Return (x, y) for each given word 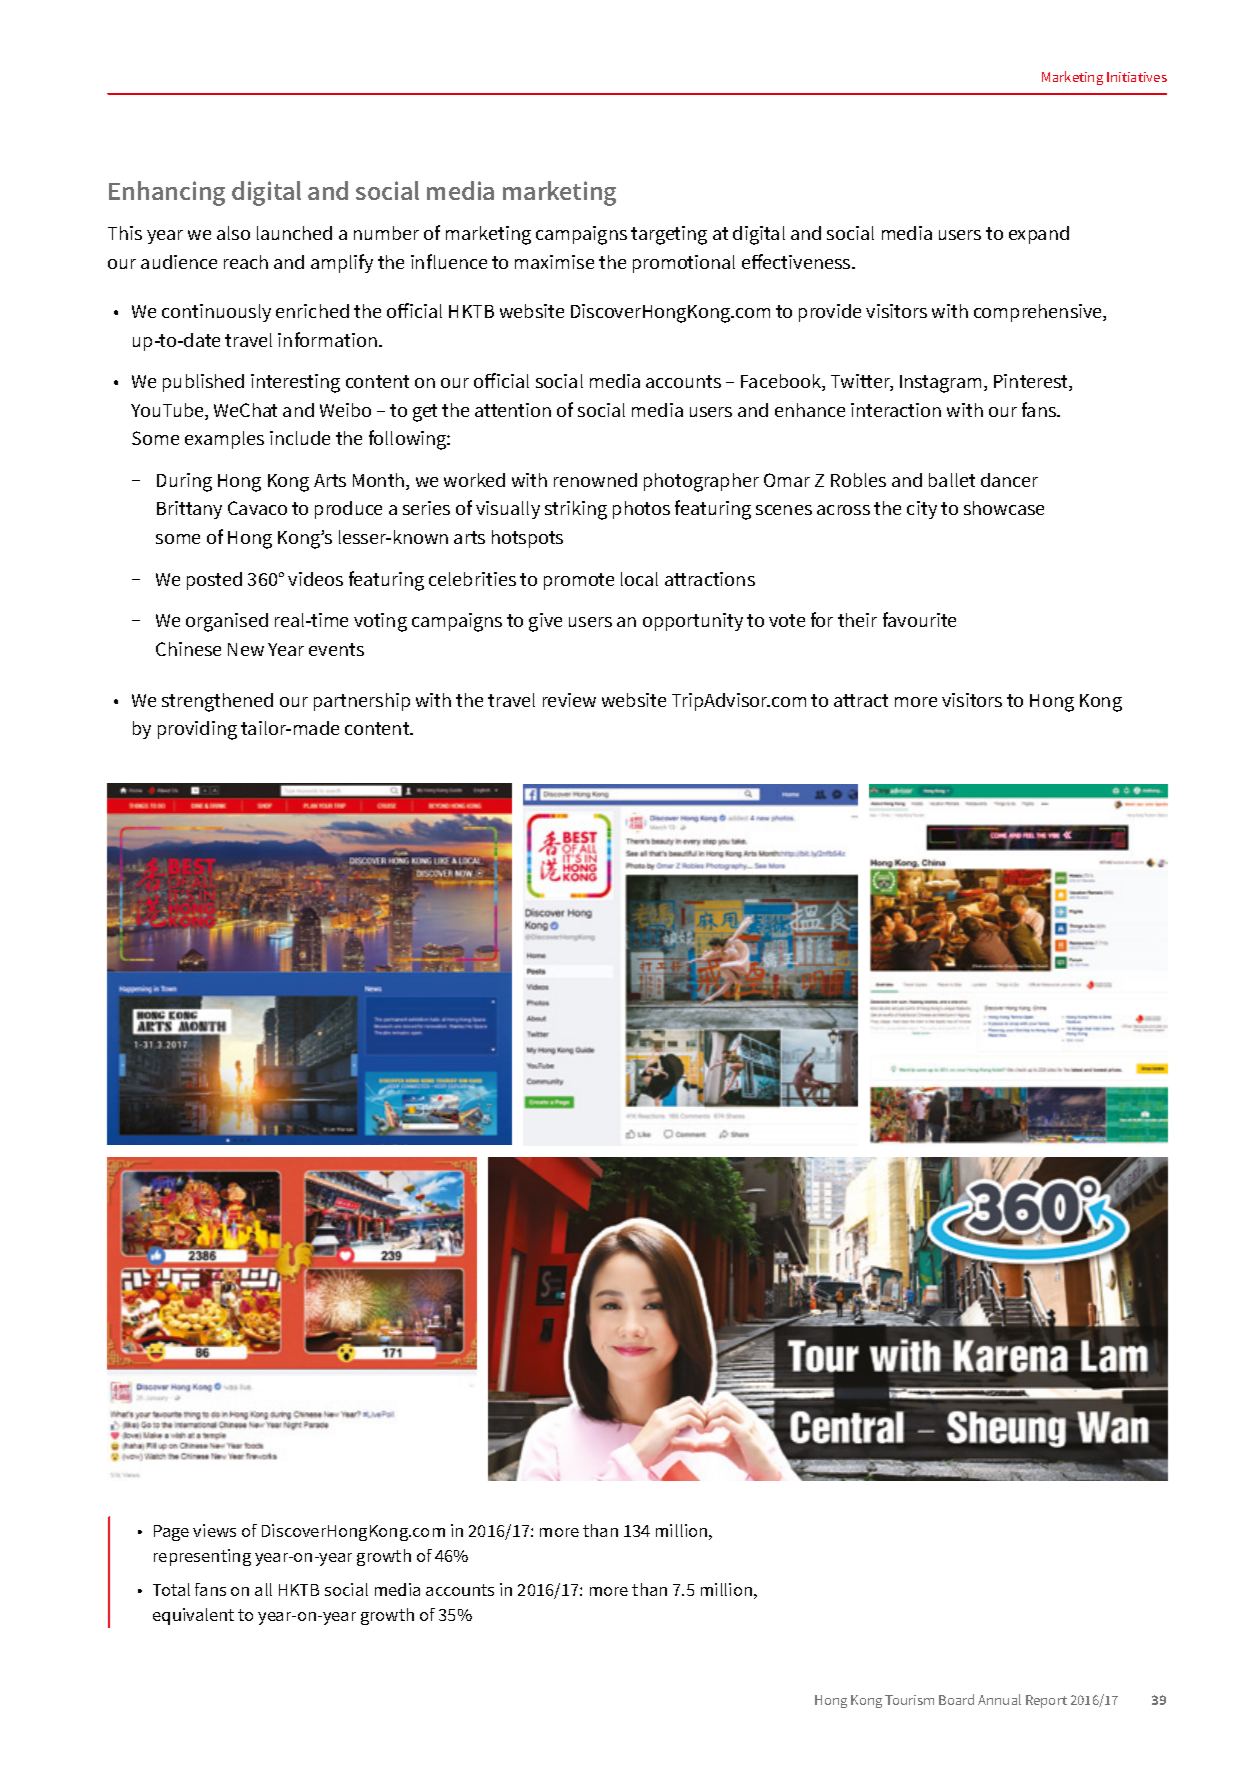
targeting (669, 235)
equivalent (193, 1616)
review (569, 700)
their (857, 620)
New (246, 649)
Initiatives (1137, 77)
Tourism (909, 1700)
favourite (919, 619)
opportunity (693, 622)
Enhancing (167, 193)
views (214, 1530)
